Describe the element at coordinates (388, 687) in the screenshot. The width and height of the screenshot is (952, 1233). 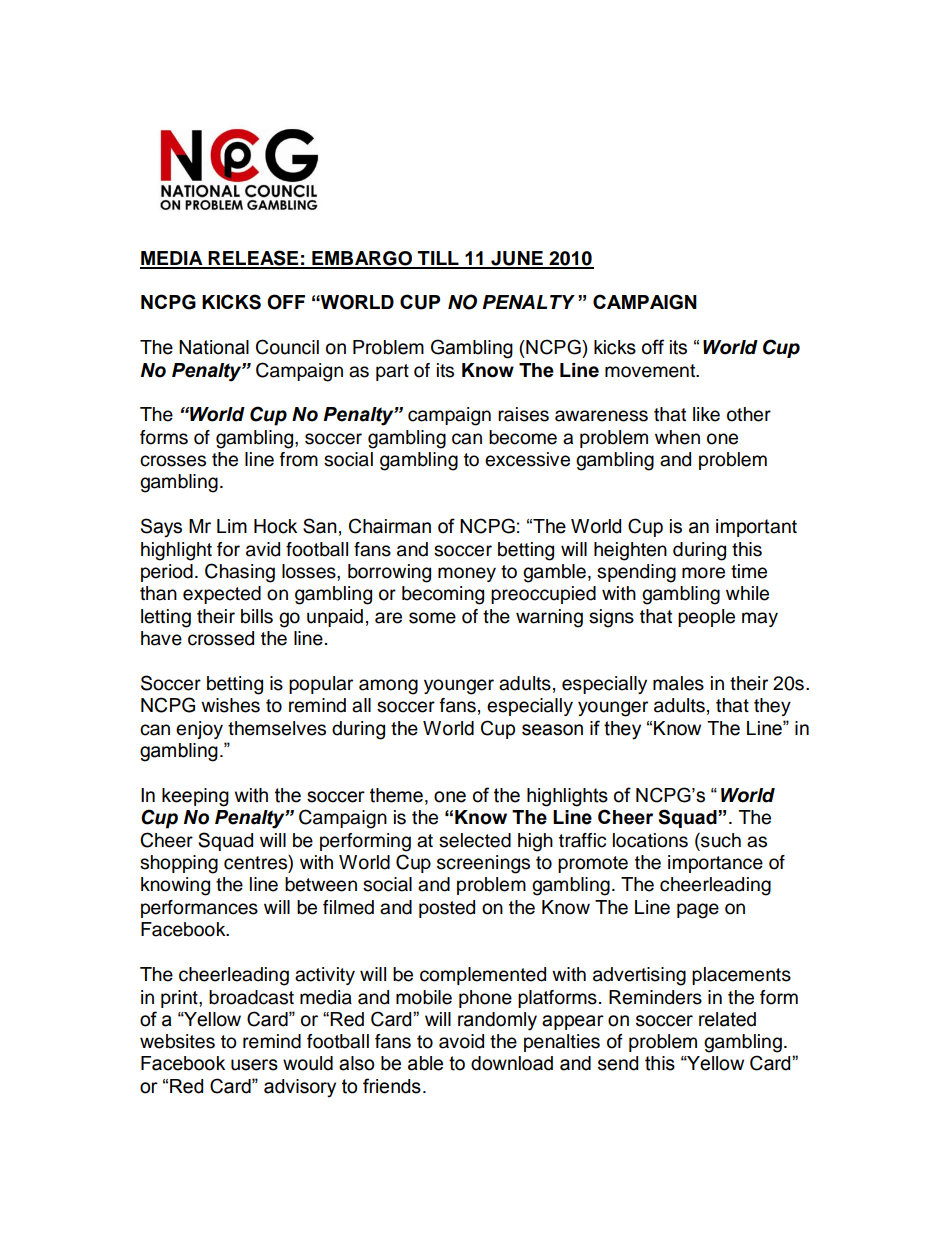
I see `among` at that location.
